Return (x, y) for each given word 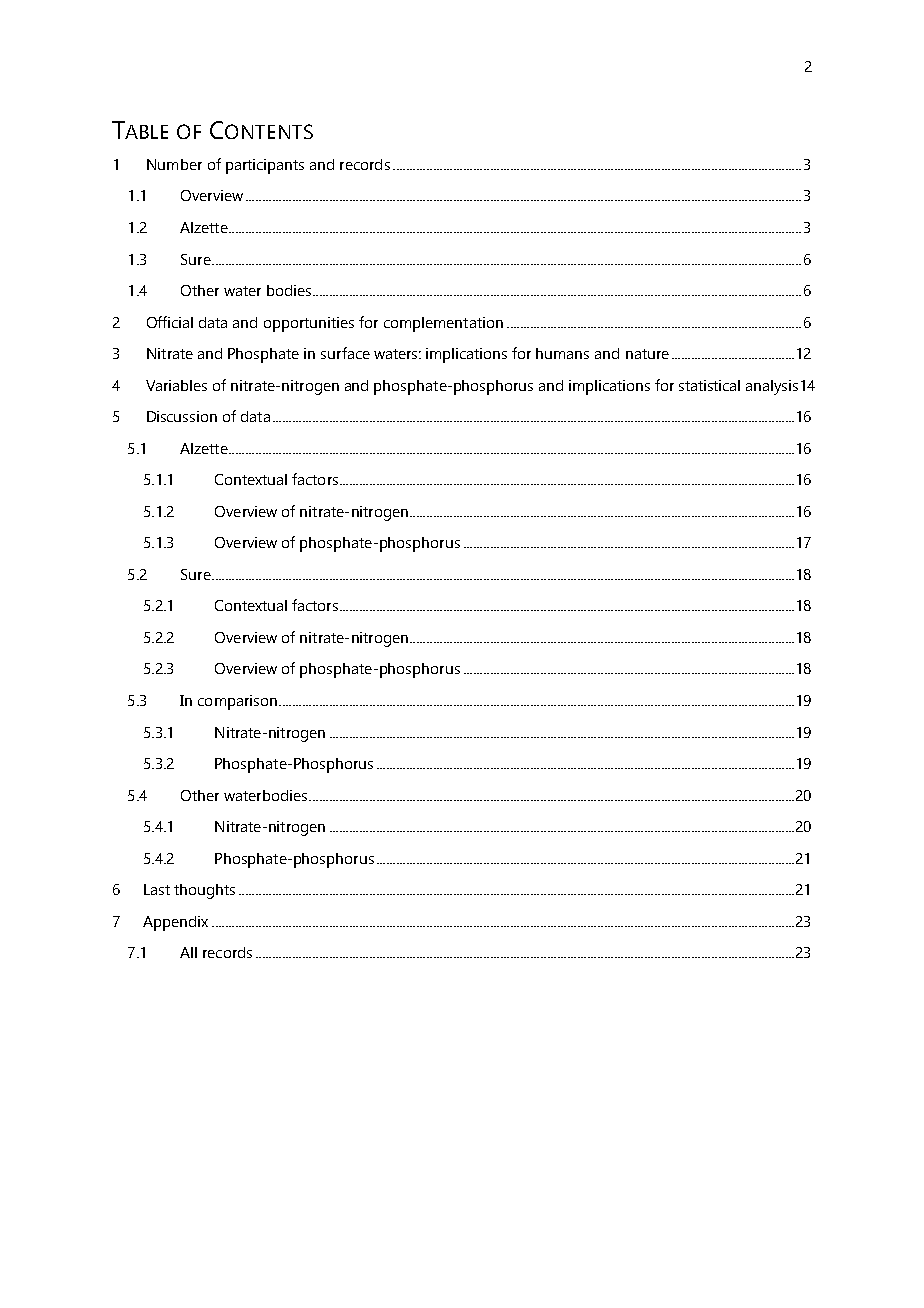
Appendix (175, 923)
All (188, 952)
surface (345, 353)
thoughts (204, 891)
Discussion (182, 416)
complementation (443, 324)
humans (562, 353)
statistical (709, 385)
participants (265, 166)
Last (157, 889)
